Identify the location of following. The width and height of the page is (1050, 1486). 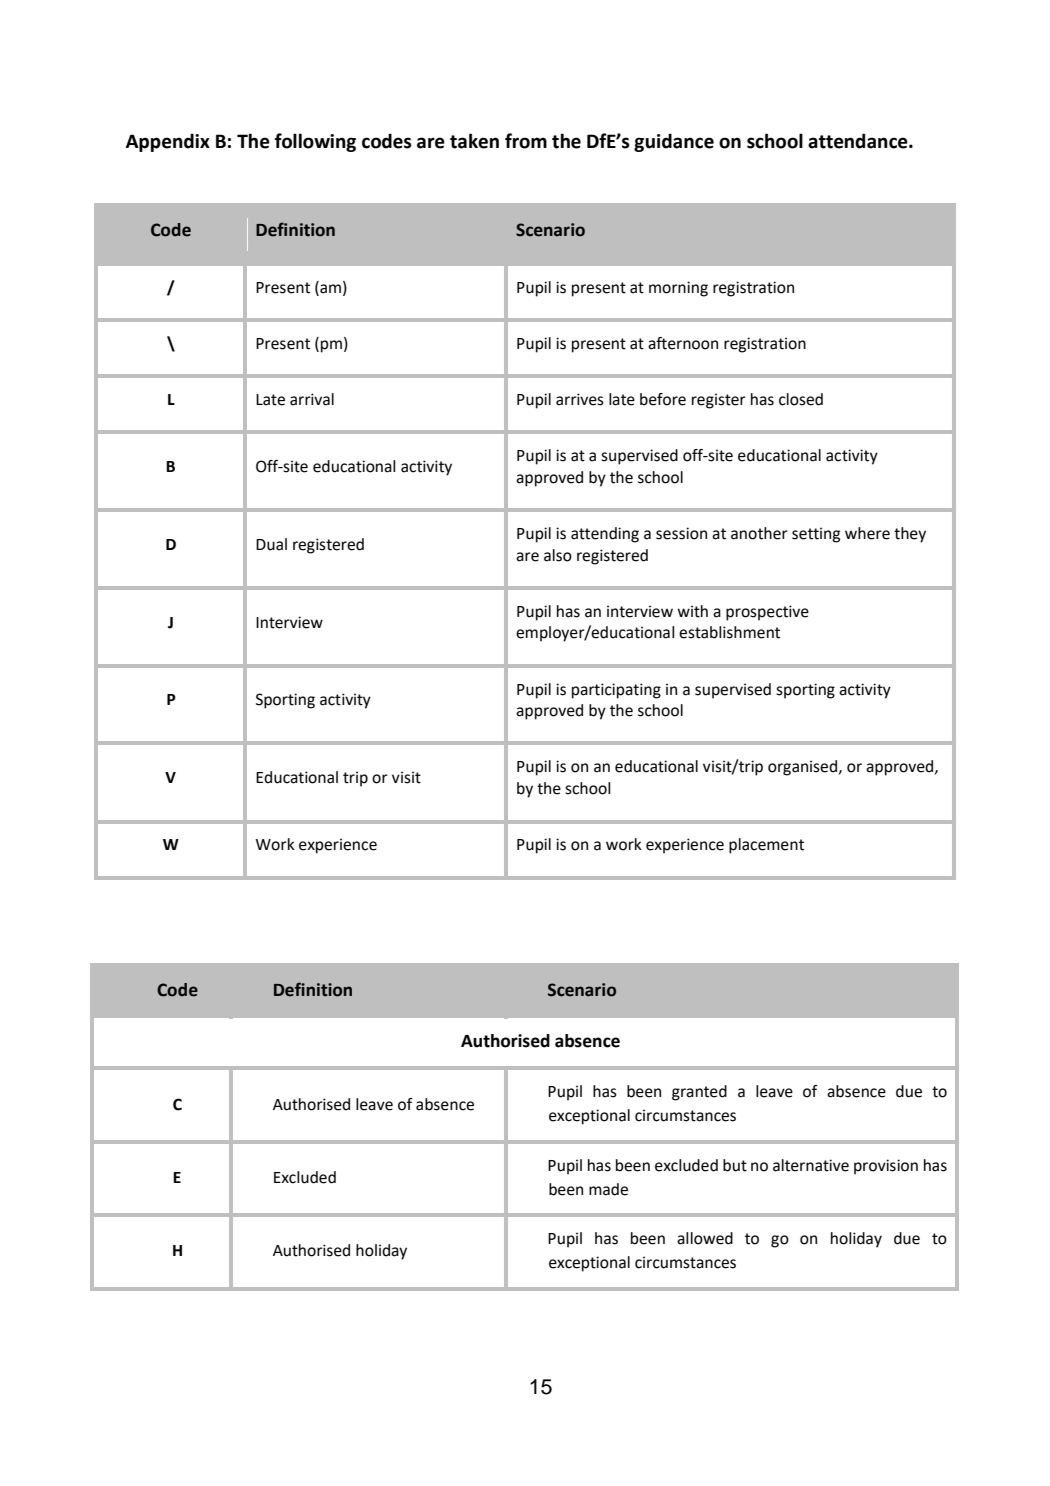
(315, 142).
